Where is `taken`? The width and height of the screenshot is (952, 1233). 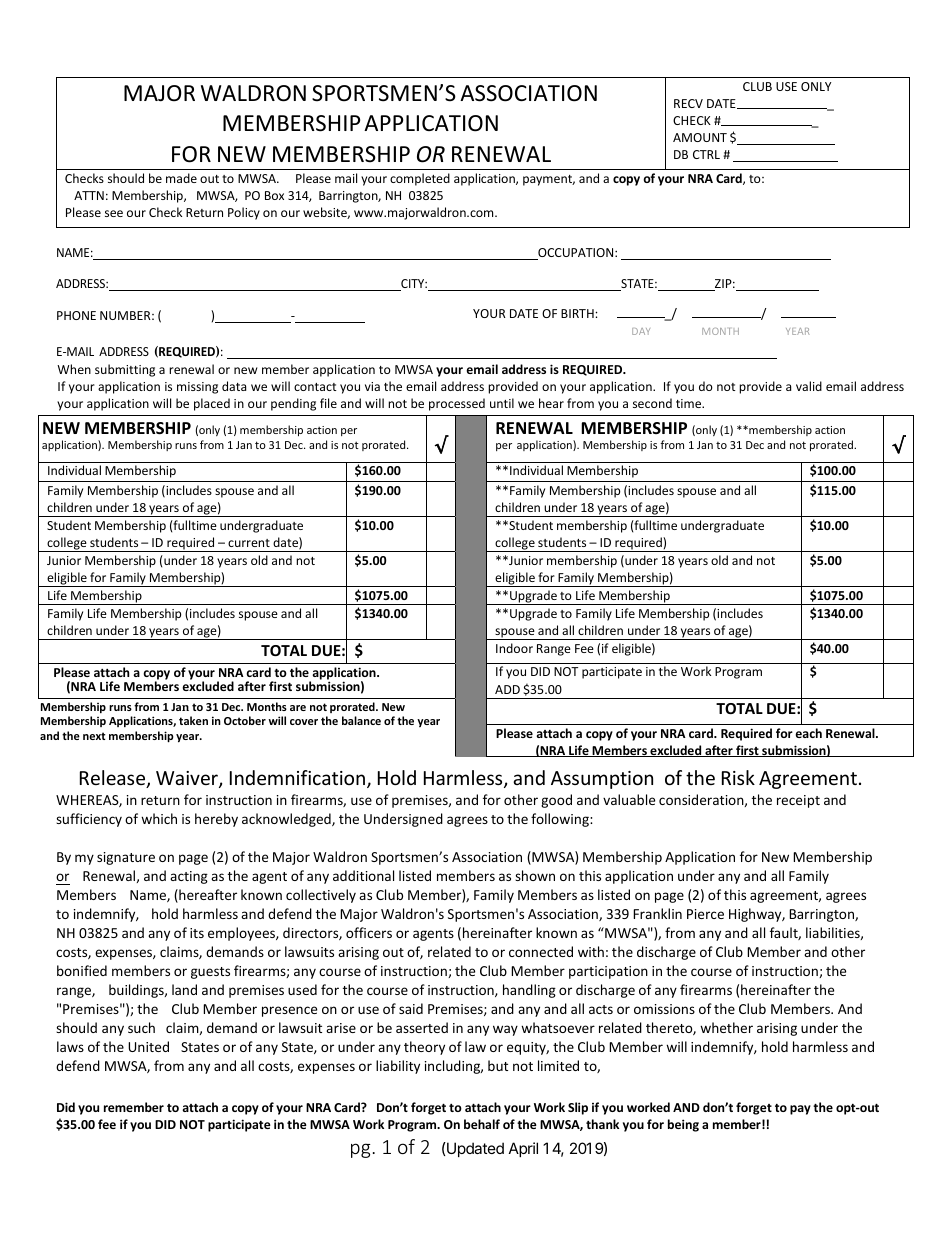 taken is located at coordinates (193, 720).
